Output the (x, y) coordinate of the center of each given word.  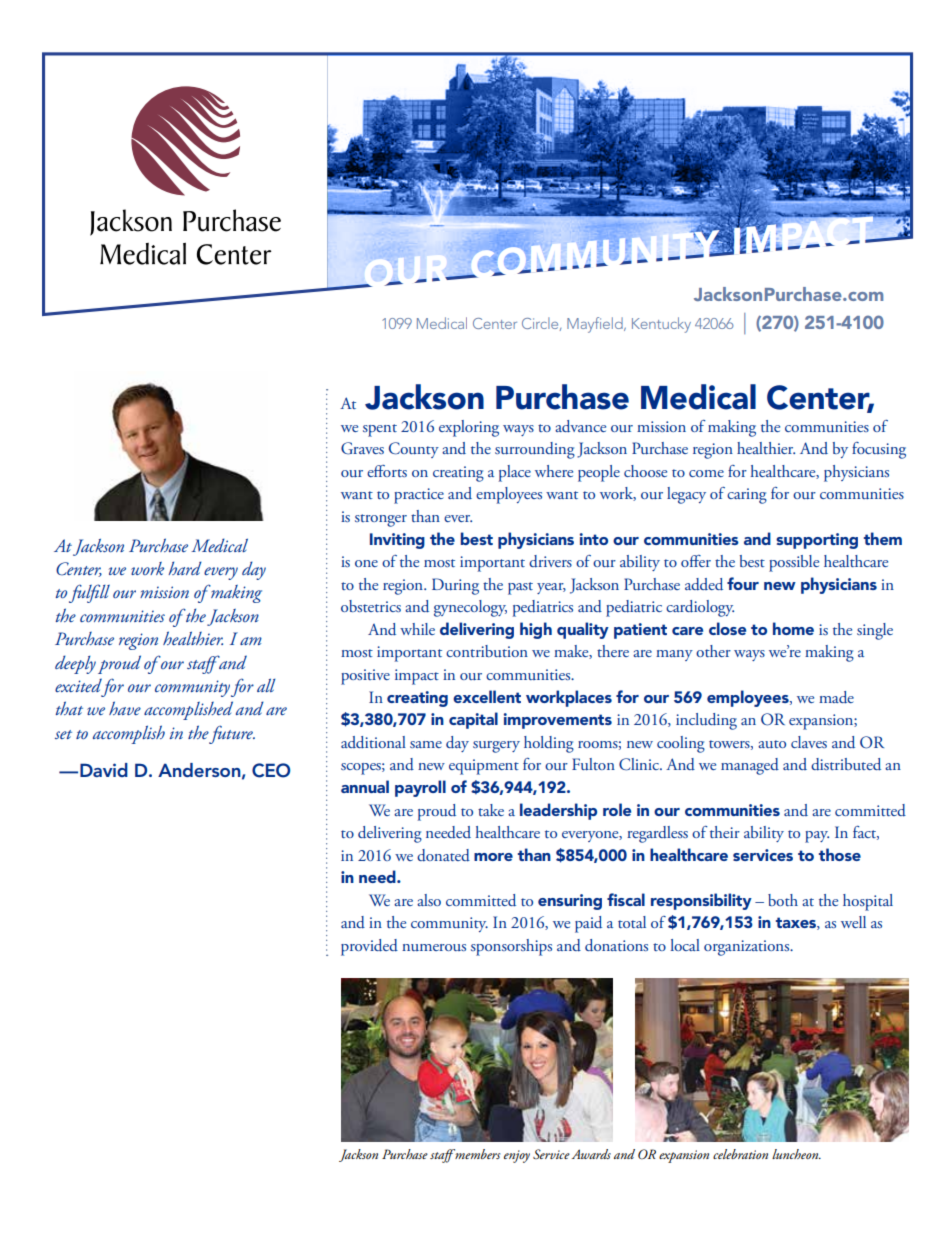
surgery (496, 747)
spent (380, 430)
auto (772, 744)
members (476, 1154)
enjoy (517, 1156)
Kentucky (661, 325)
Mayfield (596, 325)
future (231, 734)
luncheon (796, 1154)
